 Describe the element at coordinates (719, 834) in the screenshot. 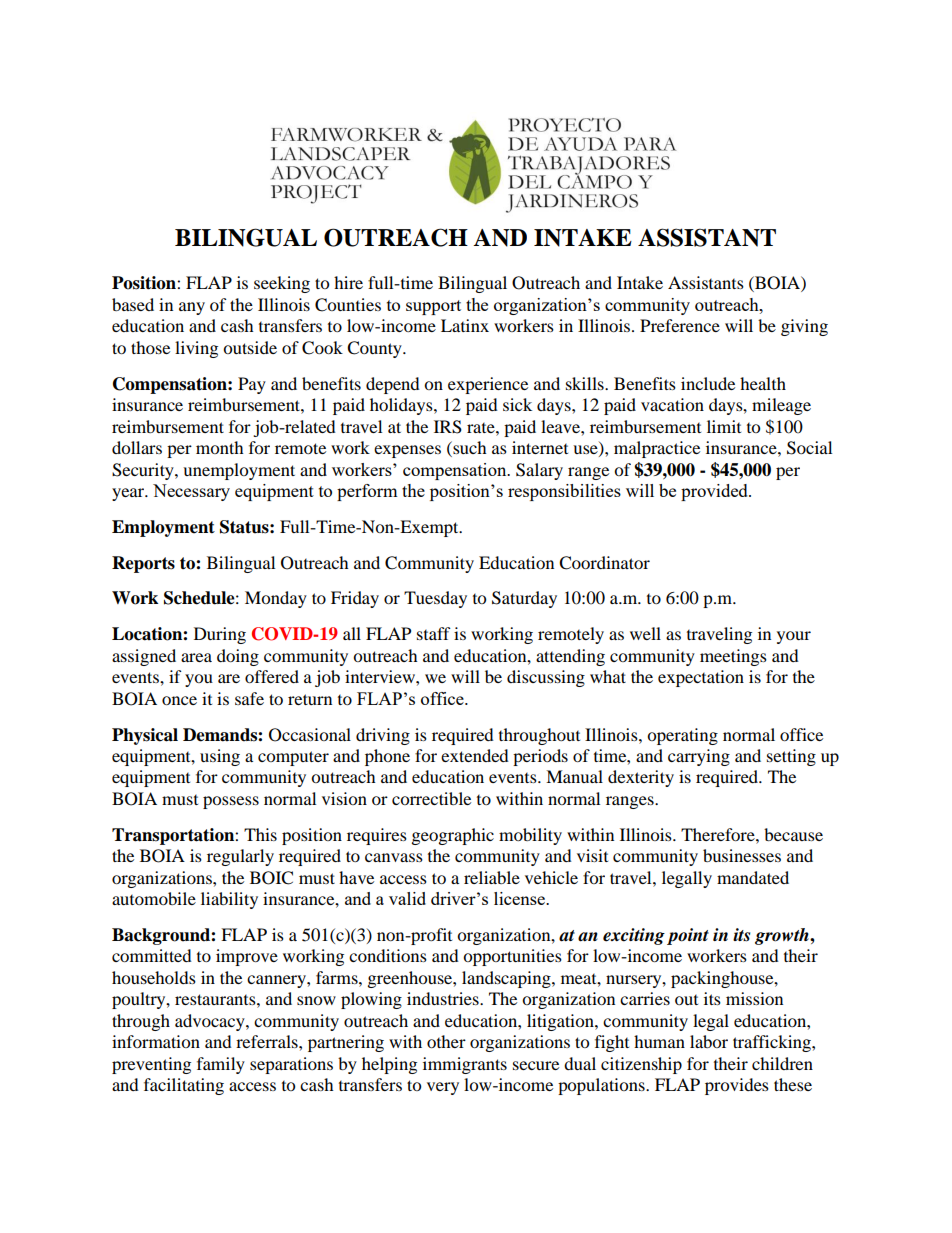

I see `Therefore` at that location.
